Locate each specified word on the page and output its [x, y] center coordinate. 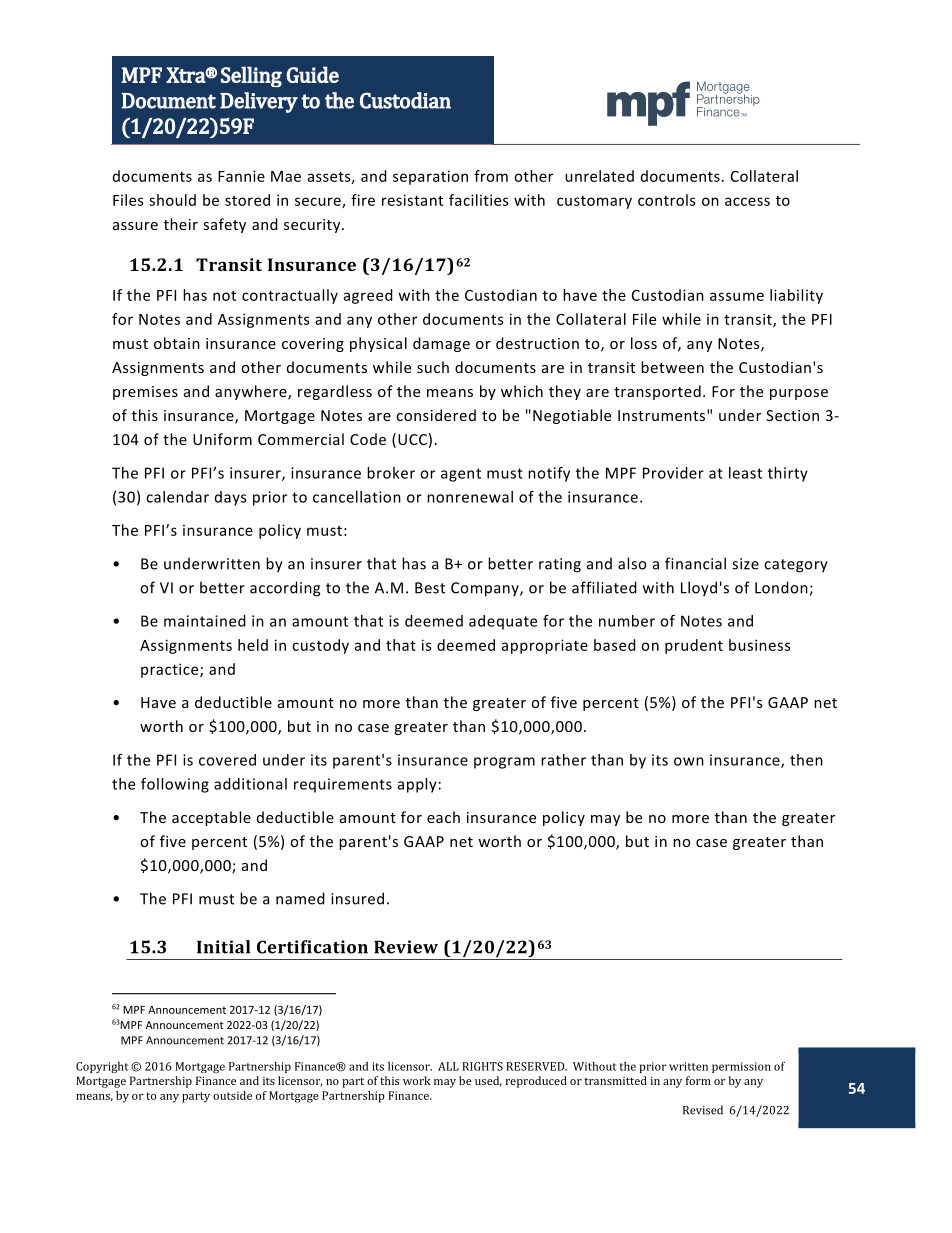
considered [436, 415]
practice [171, 670]
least [745, 473]
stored [247, 200]
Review [406, 947]
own [689, 761]
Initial [223, 947]
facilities [478, 200]
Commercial [301, 439]
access [747, 201]
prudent [694, 646]
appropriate [545, 646]
